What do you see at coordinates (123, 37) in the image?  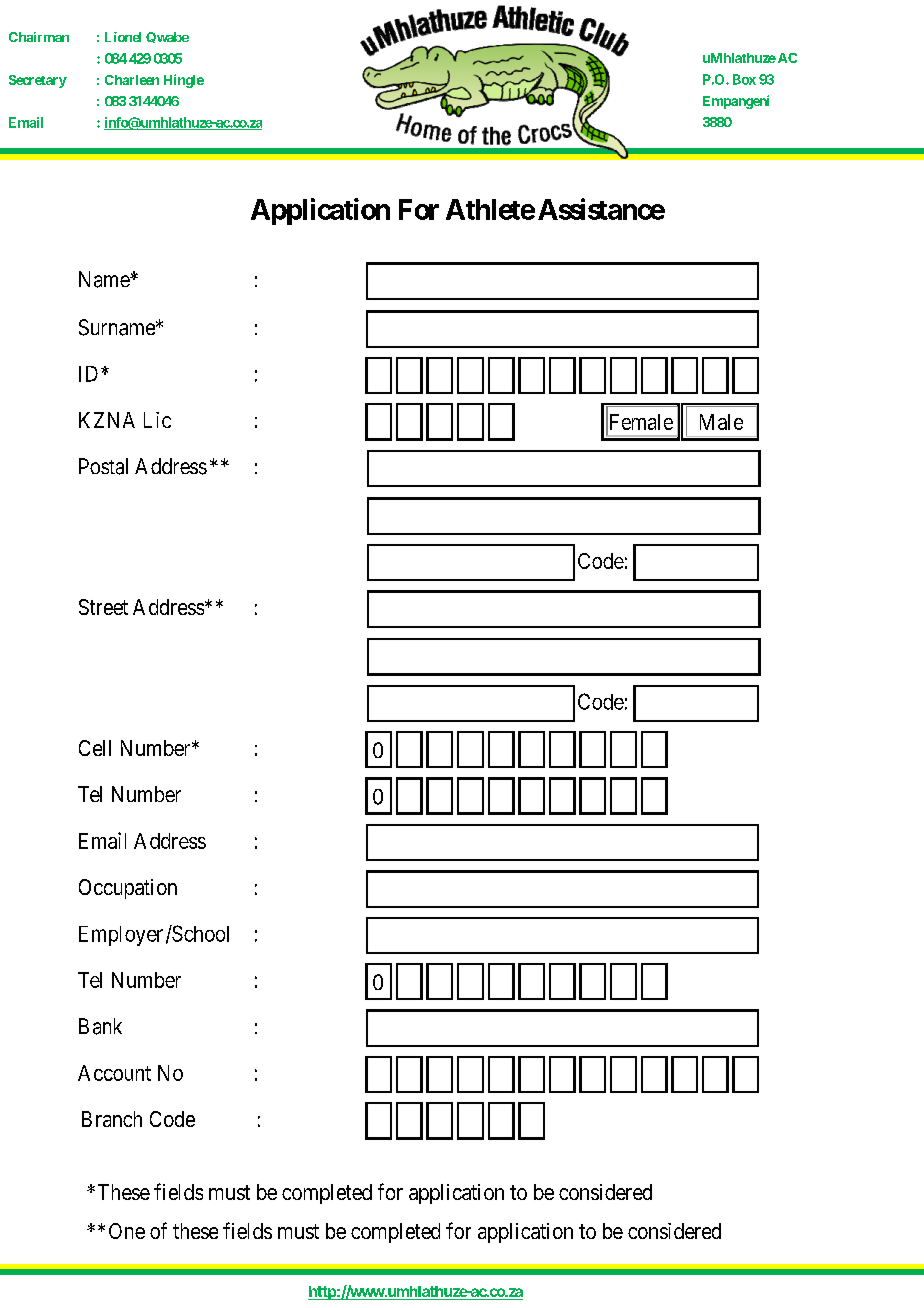 I see `Lionel` at bounding box center [123, 37].
